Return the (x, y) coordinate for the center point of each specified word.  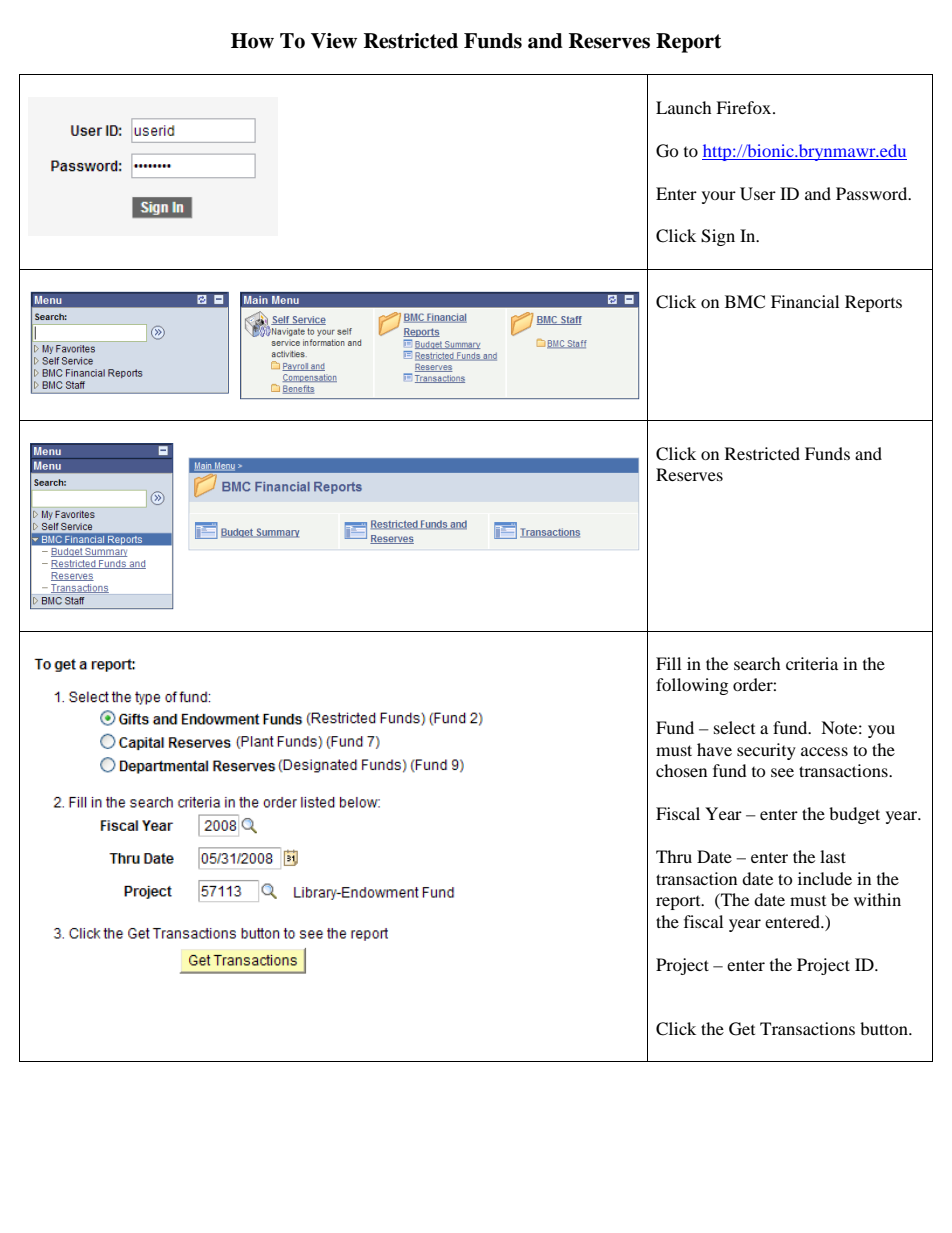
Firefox (745, 107)
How (252, 41)
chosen (681, 770)
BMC (745, 302)
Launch (684, 107)
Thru (674, 856)
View (334, 41)
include (825, 878)
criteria (812, 663)
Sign (718, 237)
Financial (805, 301)
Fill (668, 663)
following (692, 686)
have (714, 749)
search (757, 663)
